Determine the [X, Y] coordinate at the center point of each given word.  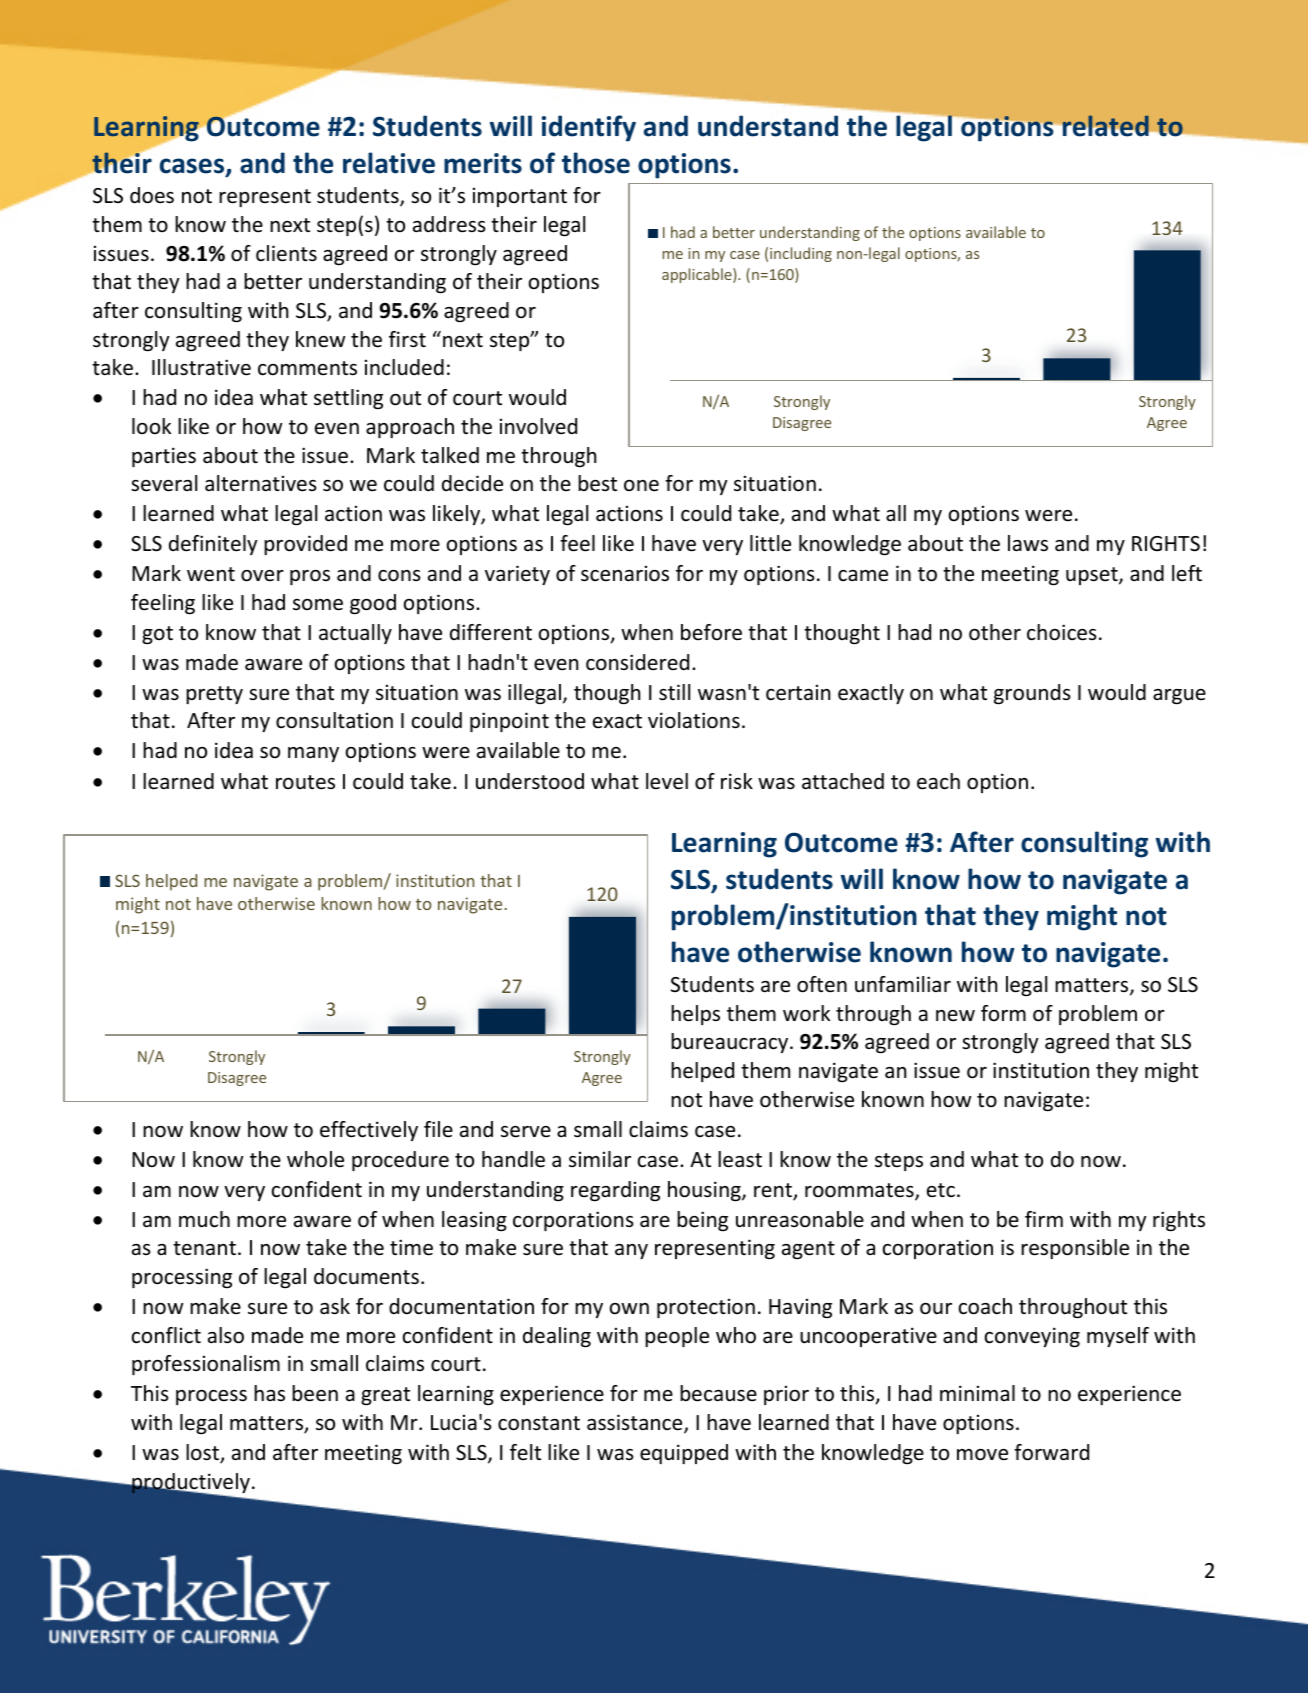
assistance [636, 1423]
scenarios [625, 573]
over [262, 576]
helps [695, 1015]
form [1003, 1013]
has [269, 1393]
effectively [369, 1131]
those [596, 163]
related [1105, 125]
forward [1051, 1452]
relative [389, 163]
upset [1093, 576]
